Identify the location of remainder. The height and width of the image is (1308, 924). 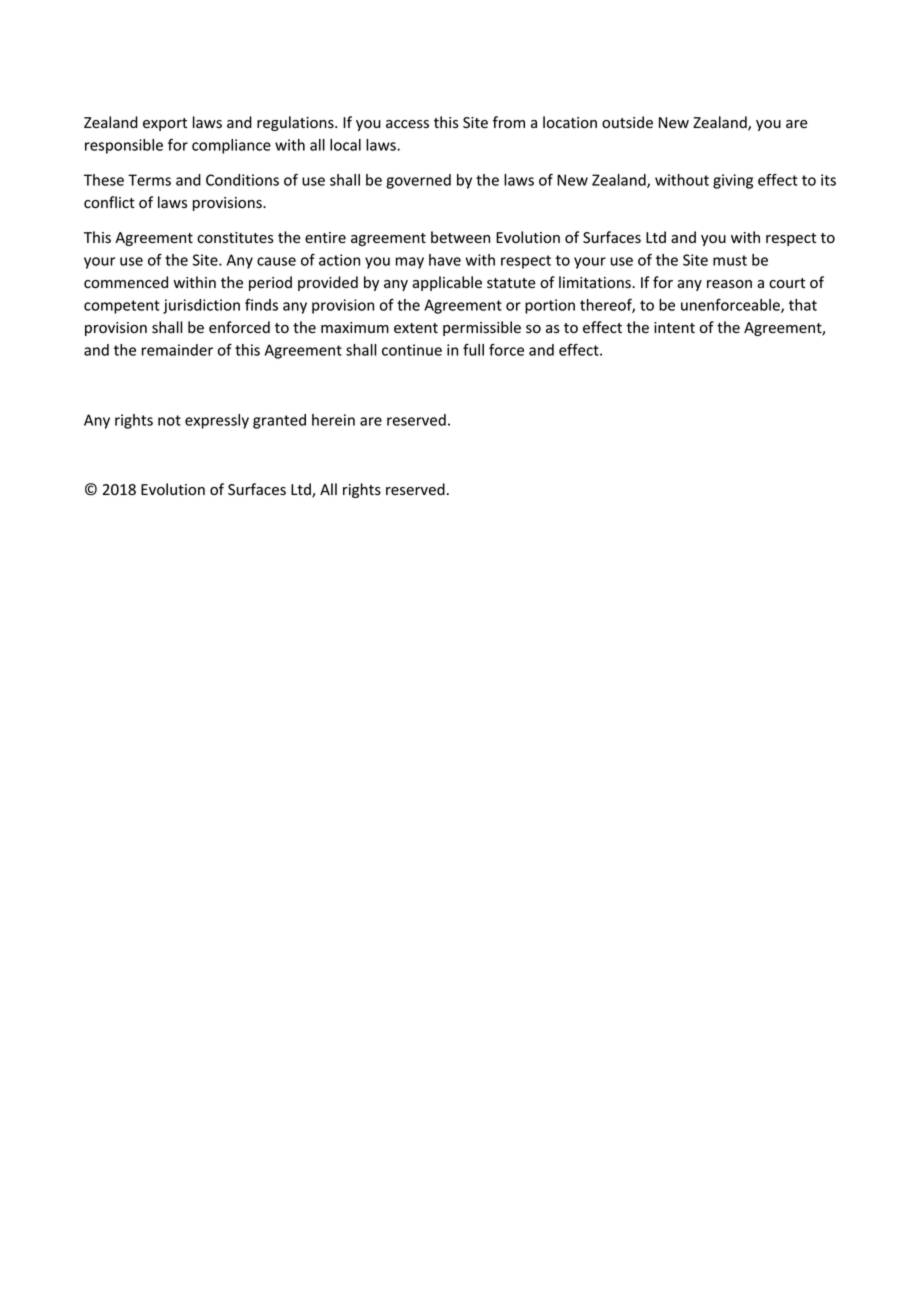
(177, 350).
